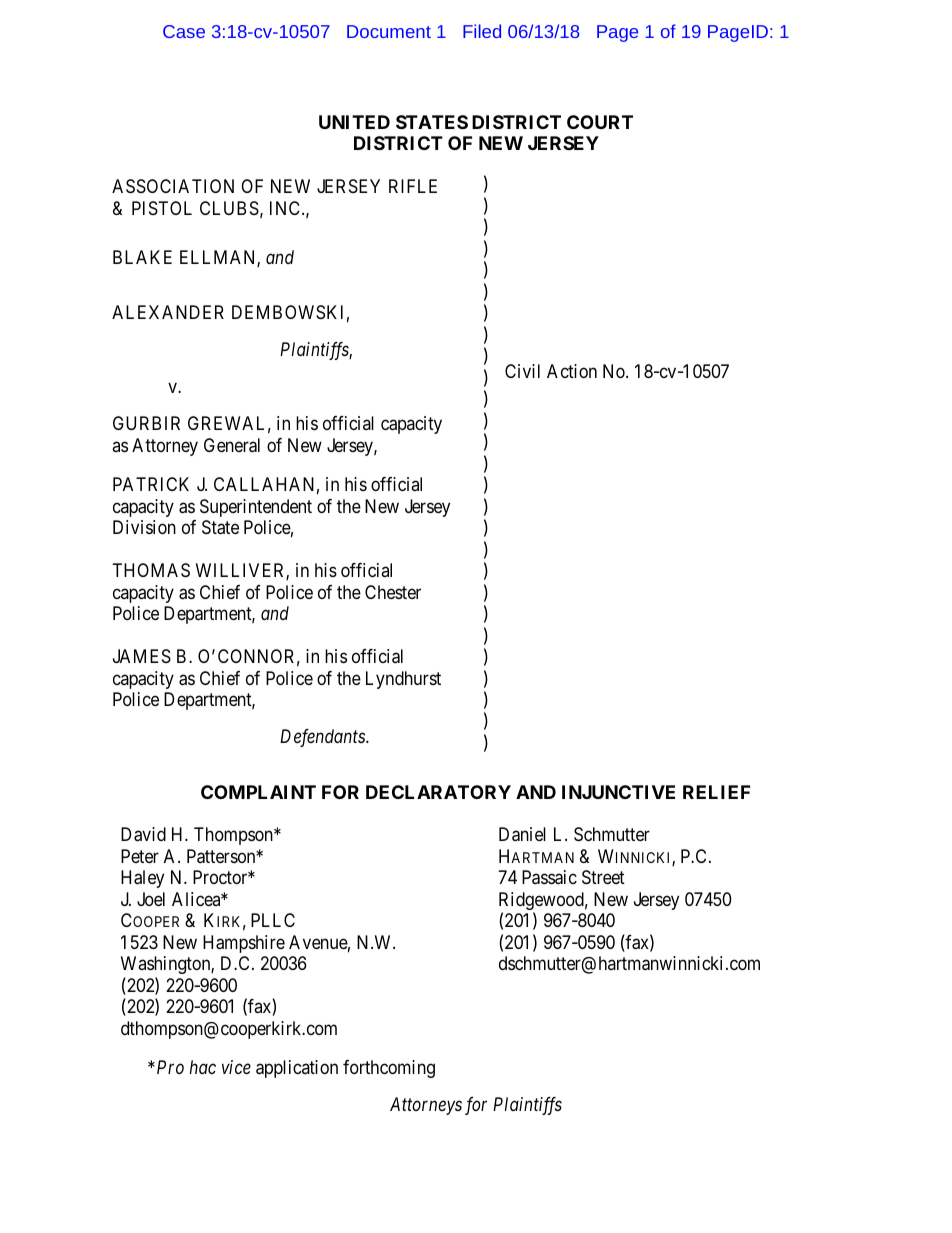 This screenshot has height=1233, width=952. What do you see at coordinates (203, 1067) in the screenshot?
I see `hac` at bounding box center [203, 1067].
